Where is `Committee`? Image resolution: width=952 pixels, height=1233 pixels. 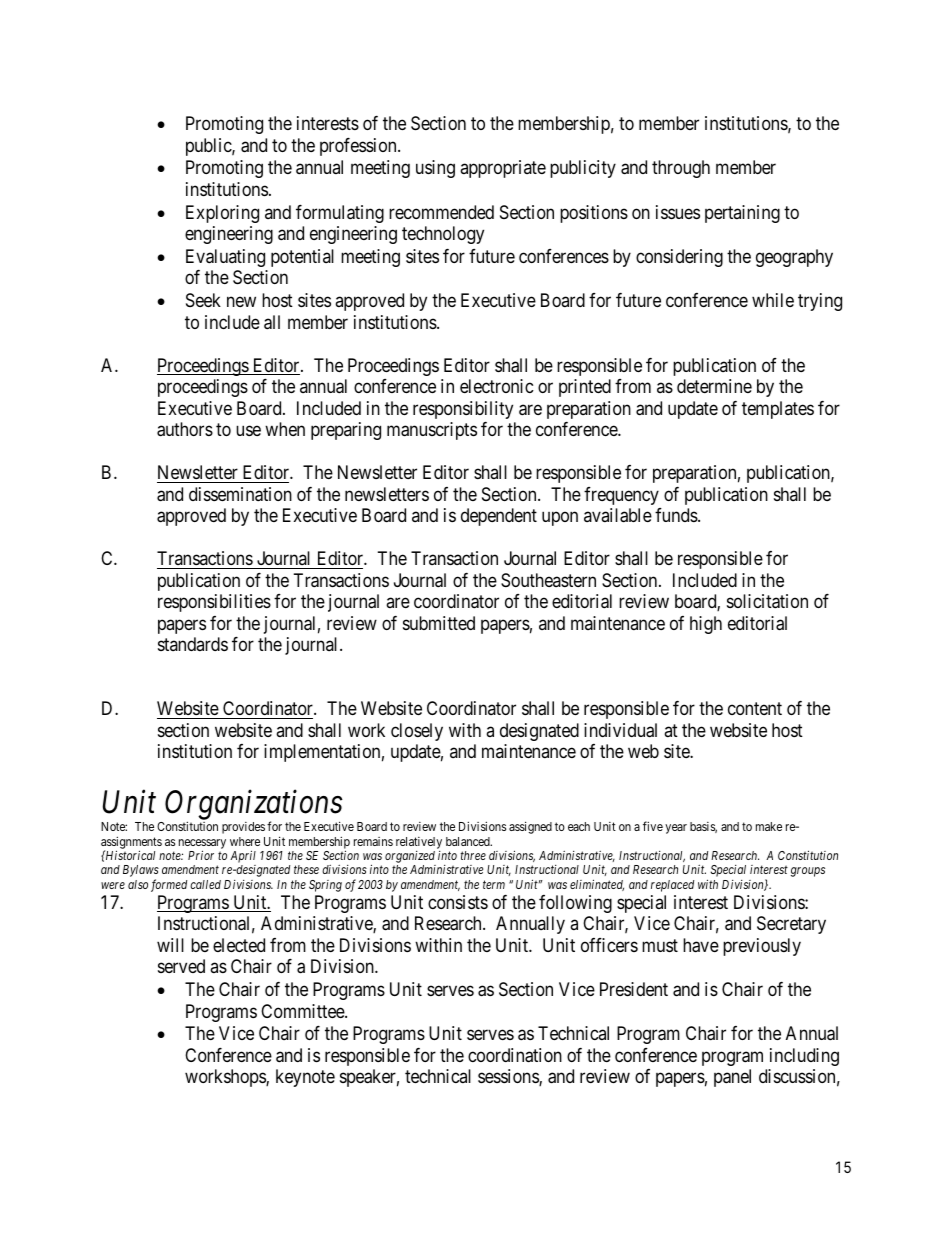 Committee is located at coordinates (303, 1011).
